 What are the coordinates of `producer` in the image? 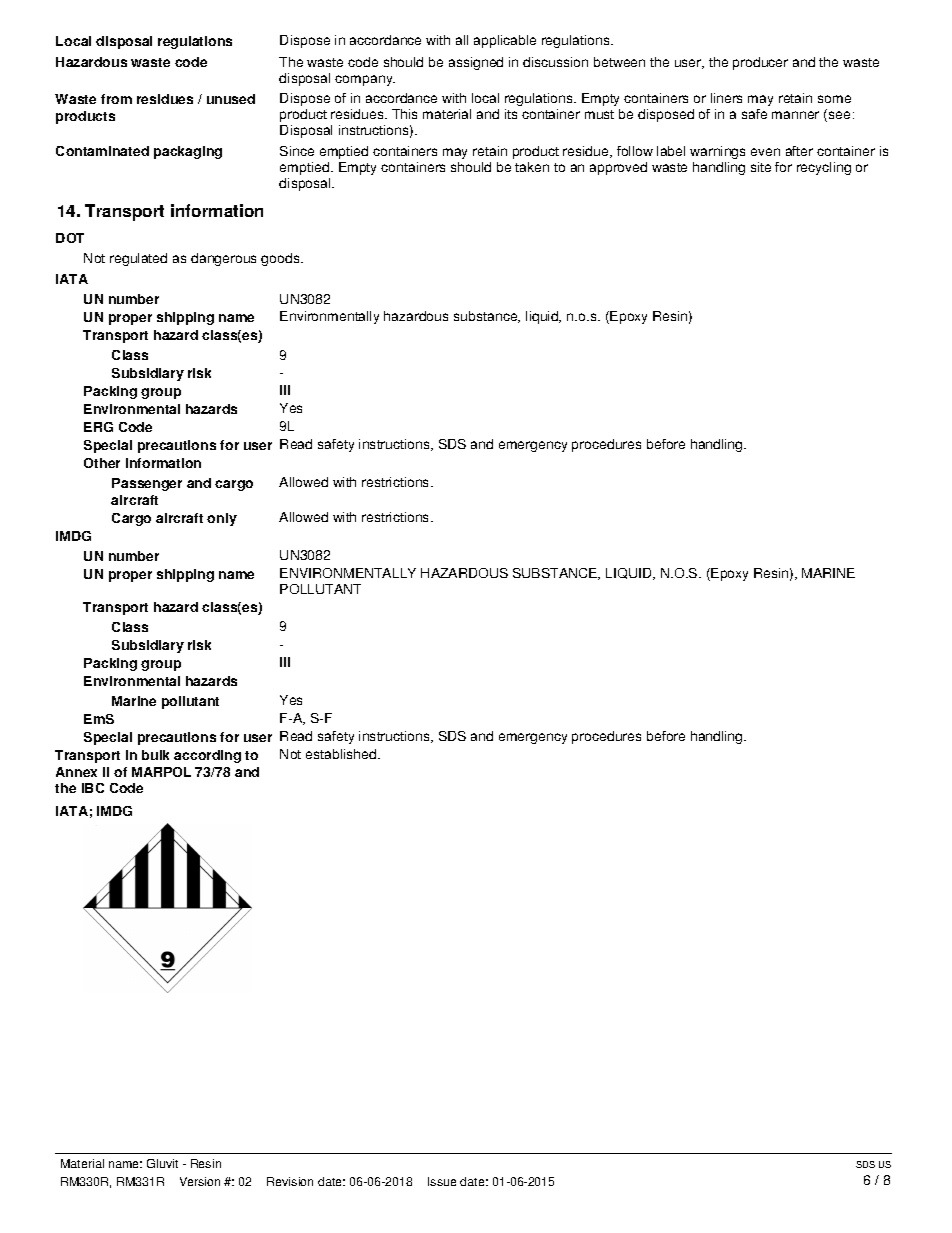 It's located at (760, 63).
